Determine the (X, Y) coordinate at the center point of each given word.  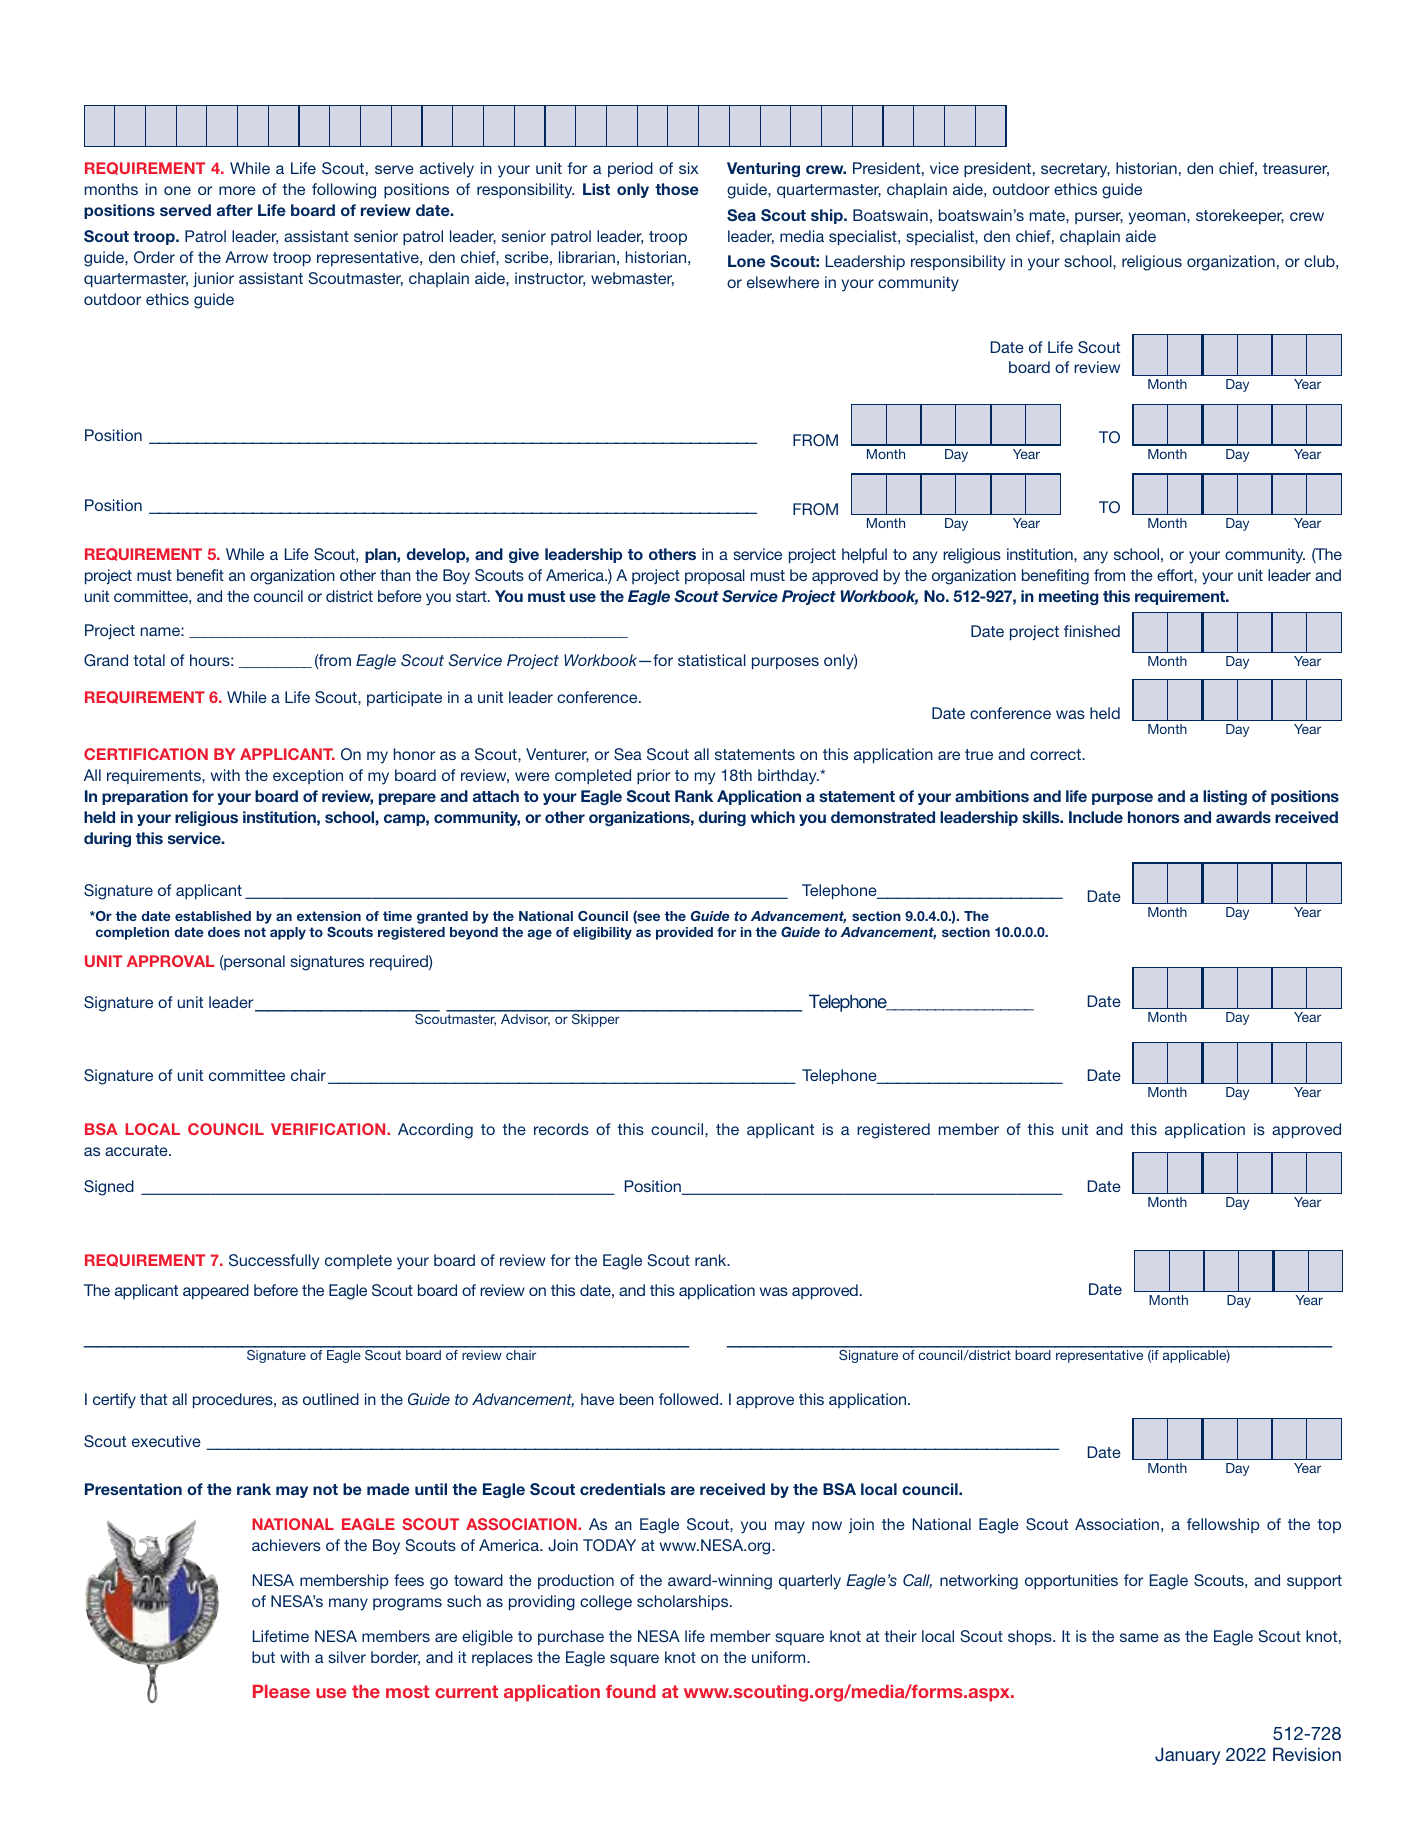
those (677, 189)
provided (684, 933)
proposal (715, 576)
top (1329, 1526)
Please (281, 1691)
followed (690, 1399)
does (224, 932)
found (631, 1691)
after (235, 210)
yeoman (1158, 218)
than (395, 575)
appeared (216, 1291)
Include (1096, 817)
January (1187, 1756)
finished (1092, 631)
